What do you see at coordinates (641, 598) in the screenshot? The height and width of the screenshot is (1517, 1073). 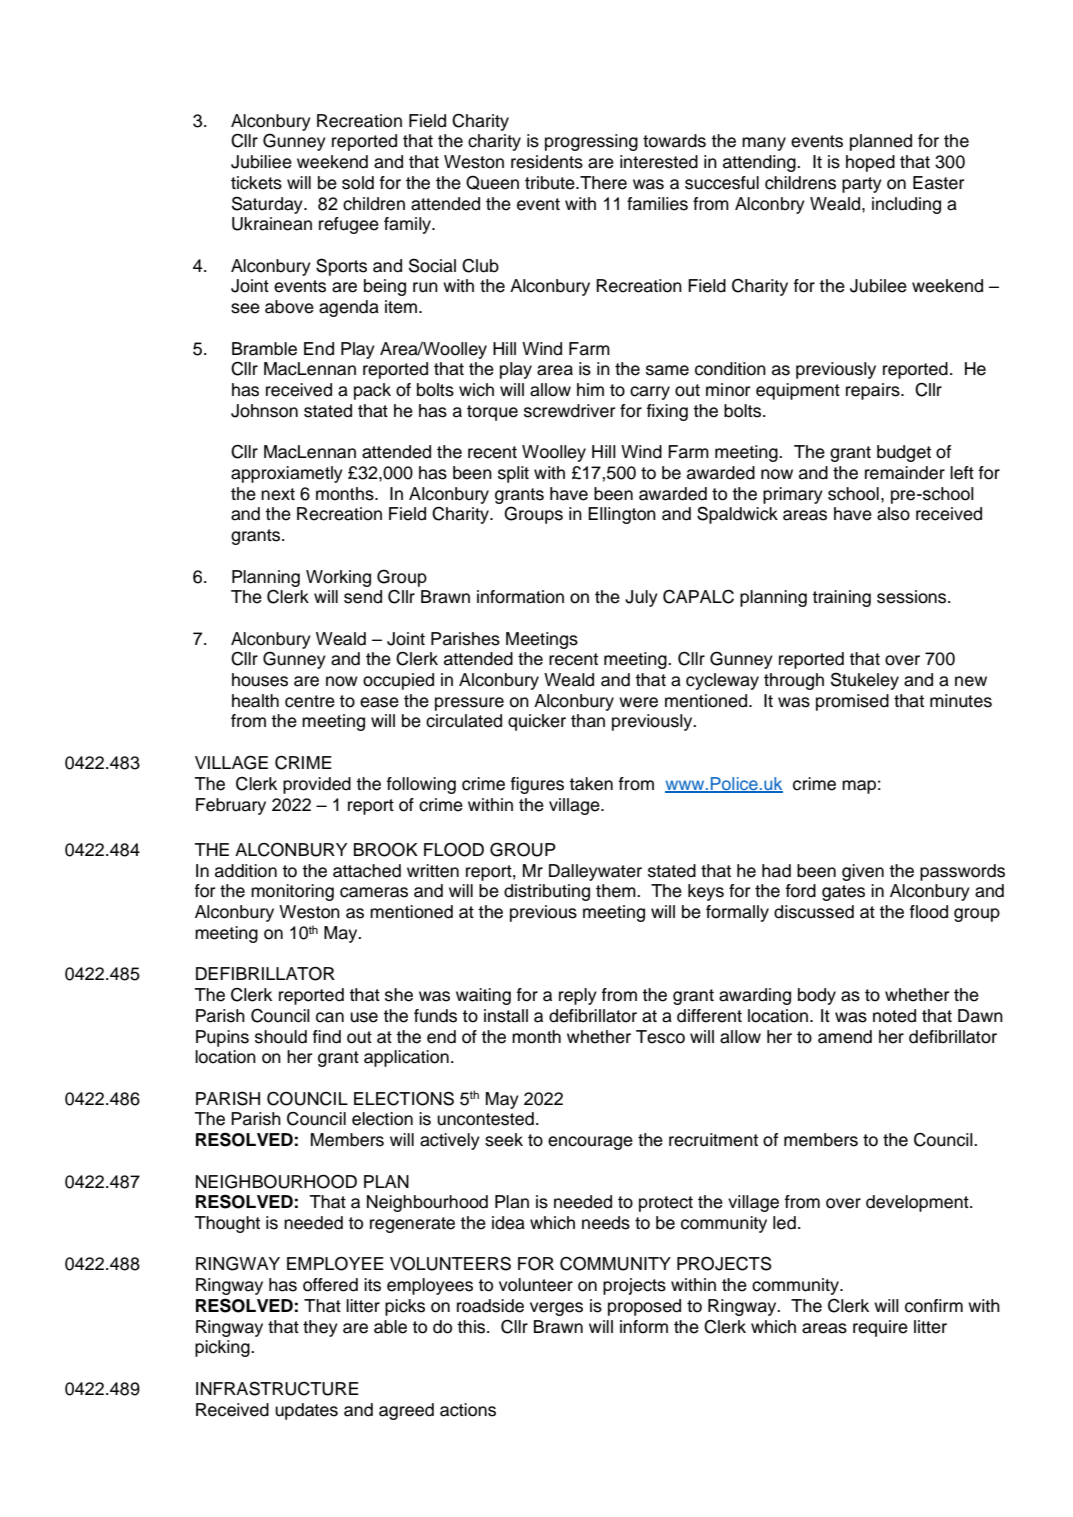 I see `July` at bounding box center [641, 598].
